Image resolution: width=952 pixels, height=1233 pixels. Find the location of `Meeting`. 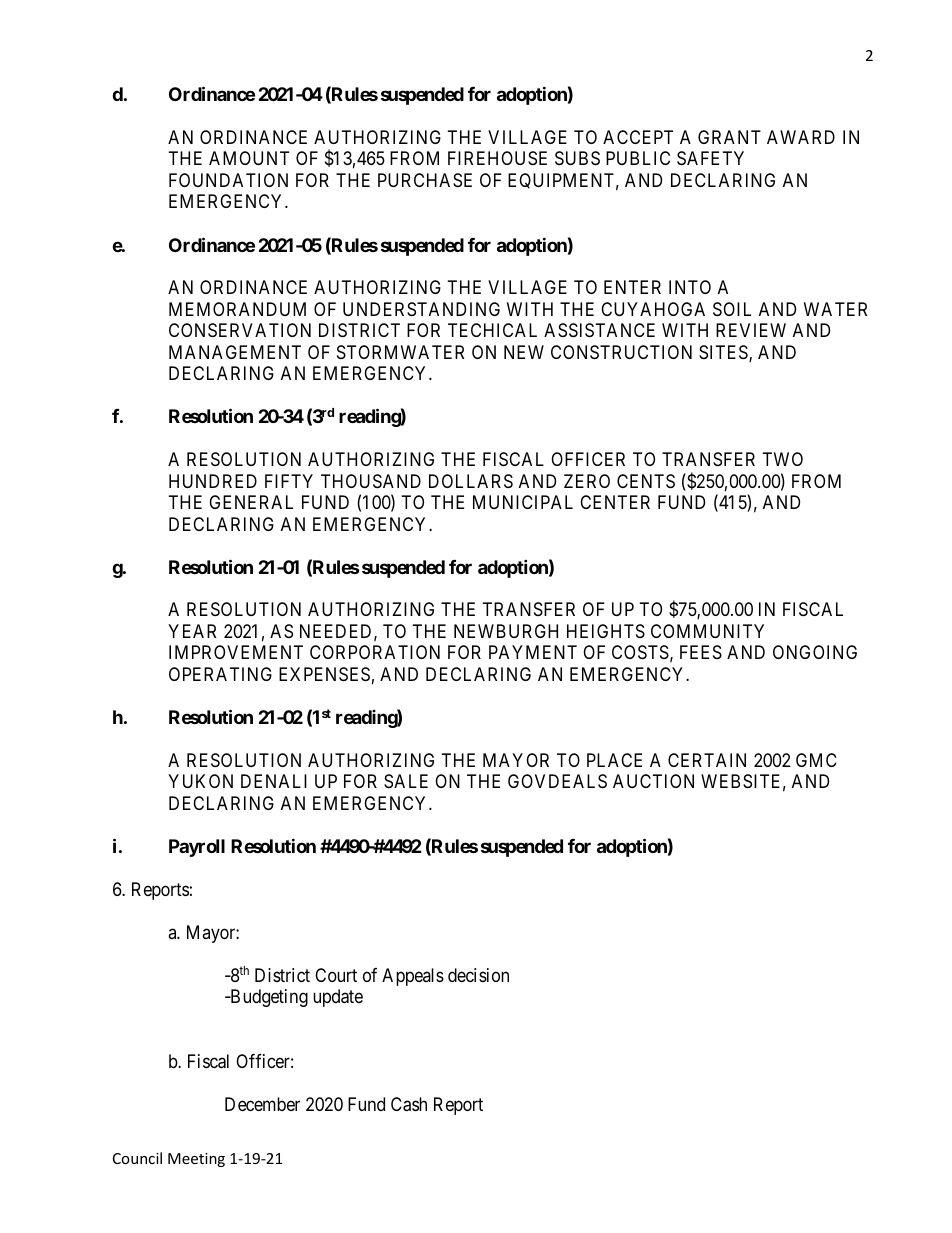

Meeting is located at coordinates (196, 1160).
